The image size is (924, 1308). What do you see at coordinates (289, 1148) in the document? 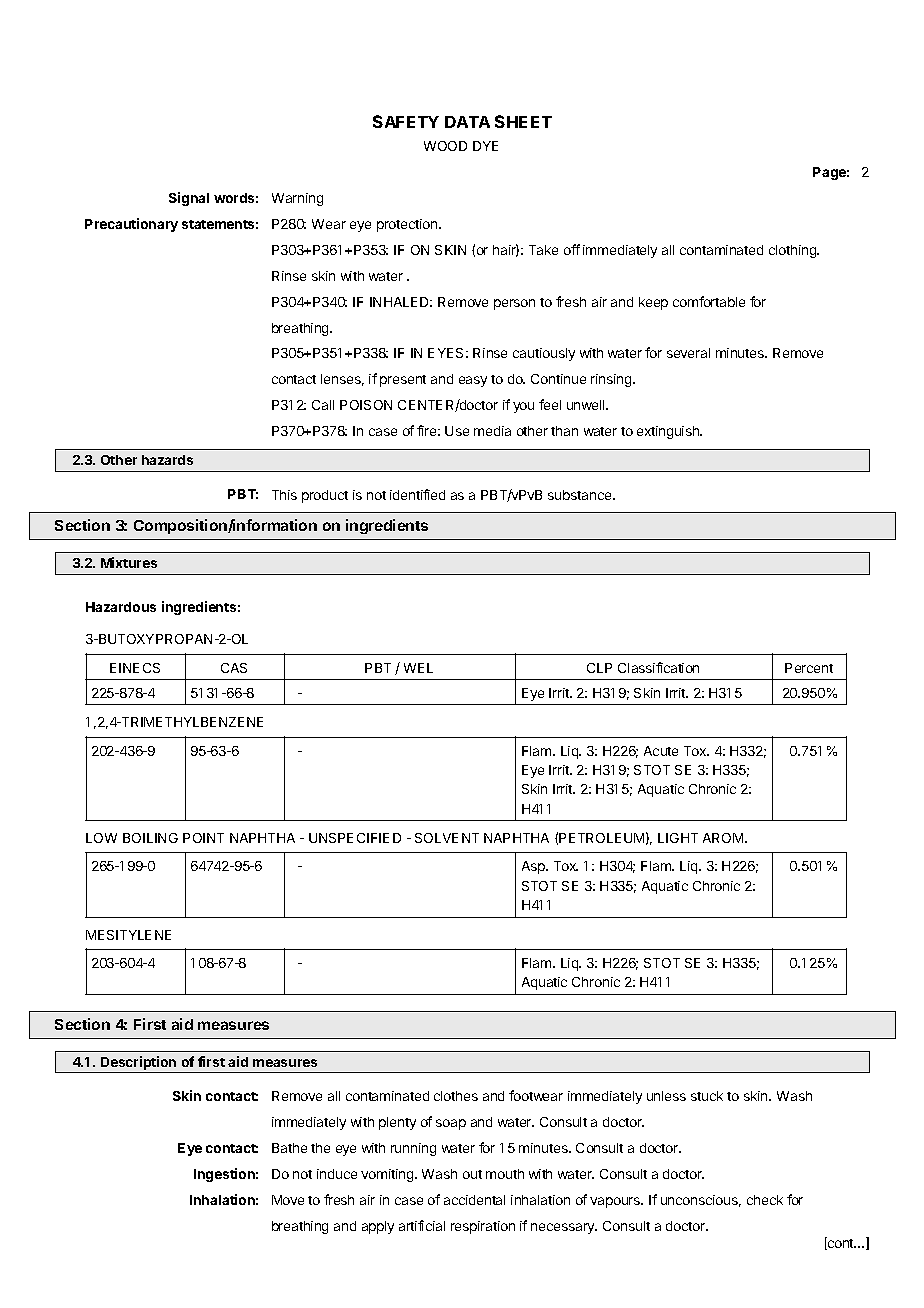
I see `Bathe` at bounding box center [289, 1148].
